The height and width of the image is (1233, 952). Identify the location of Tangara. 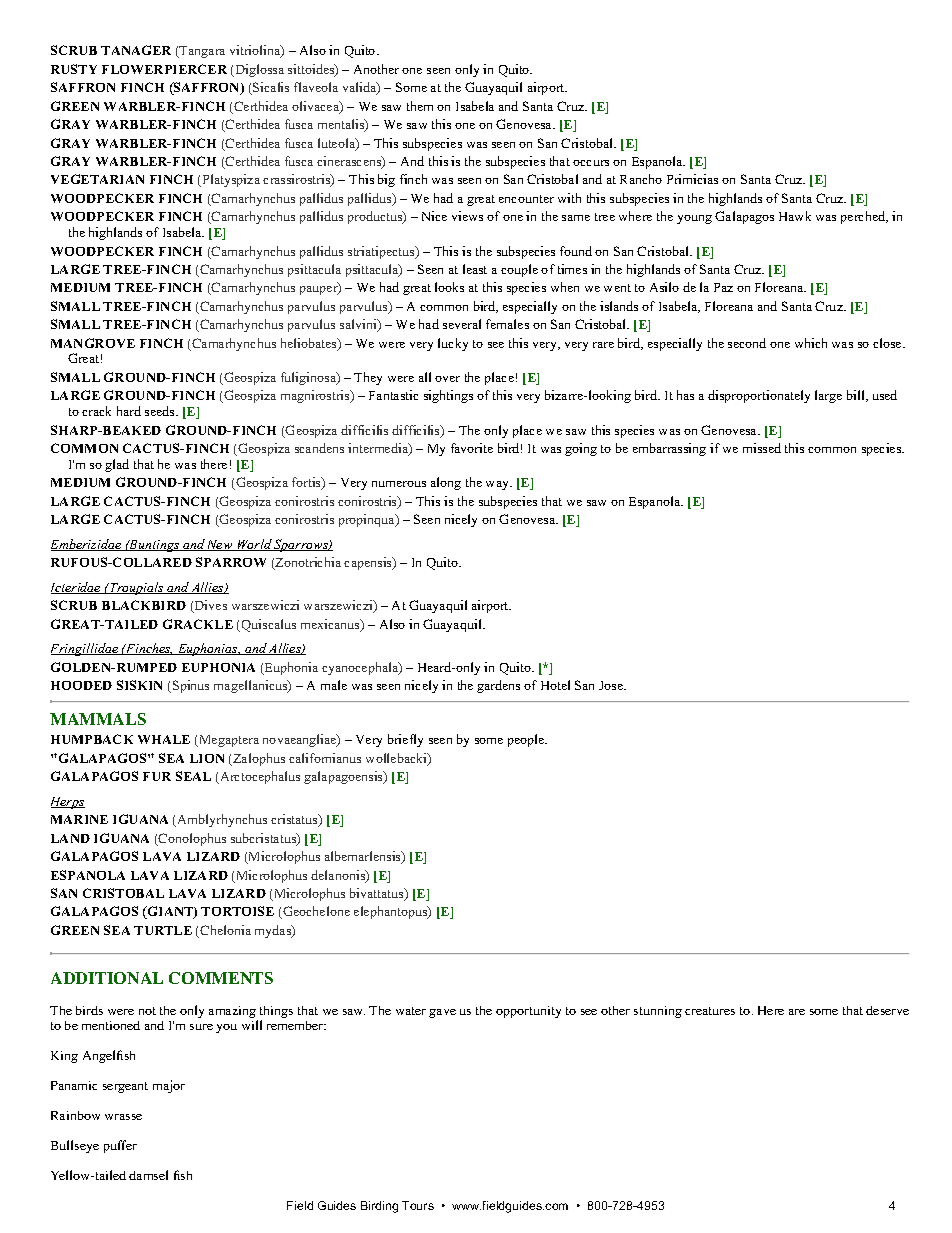
(201, 52).
